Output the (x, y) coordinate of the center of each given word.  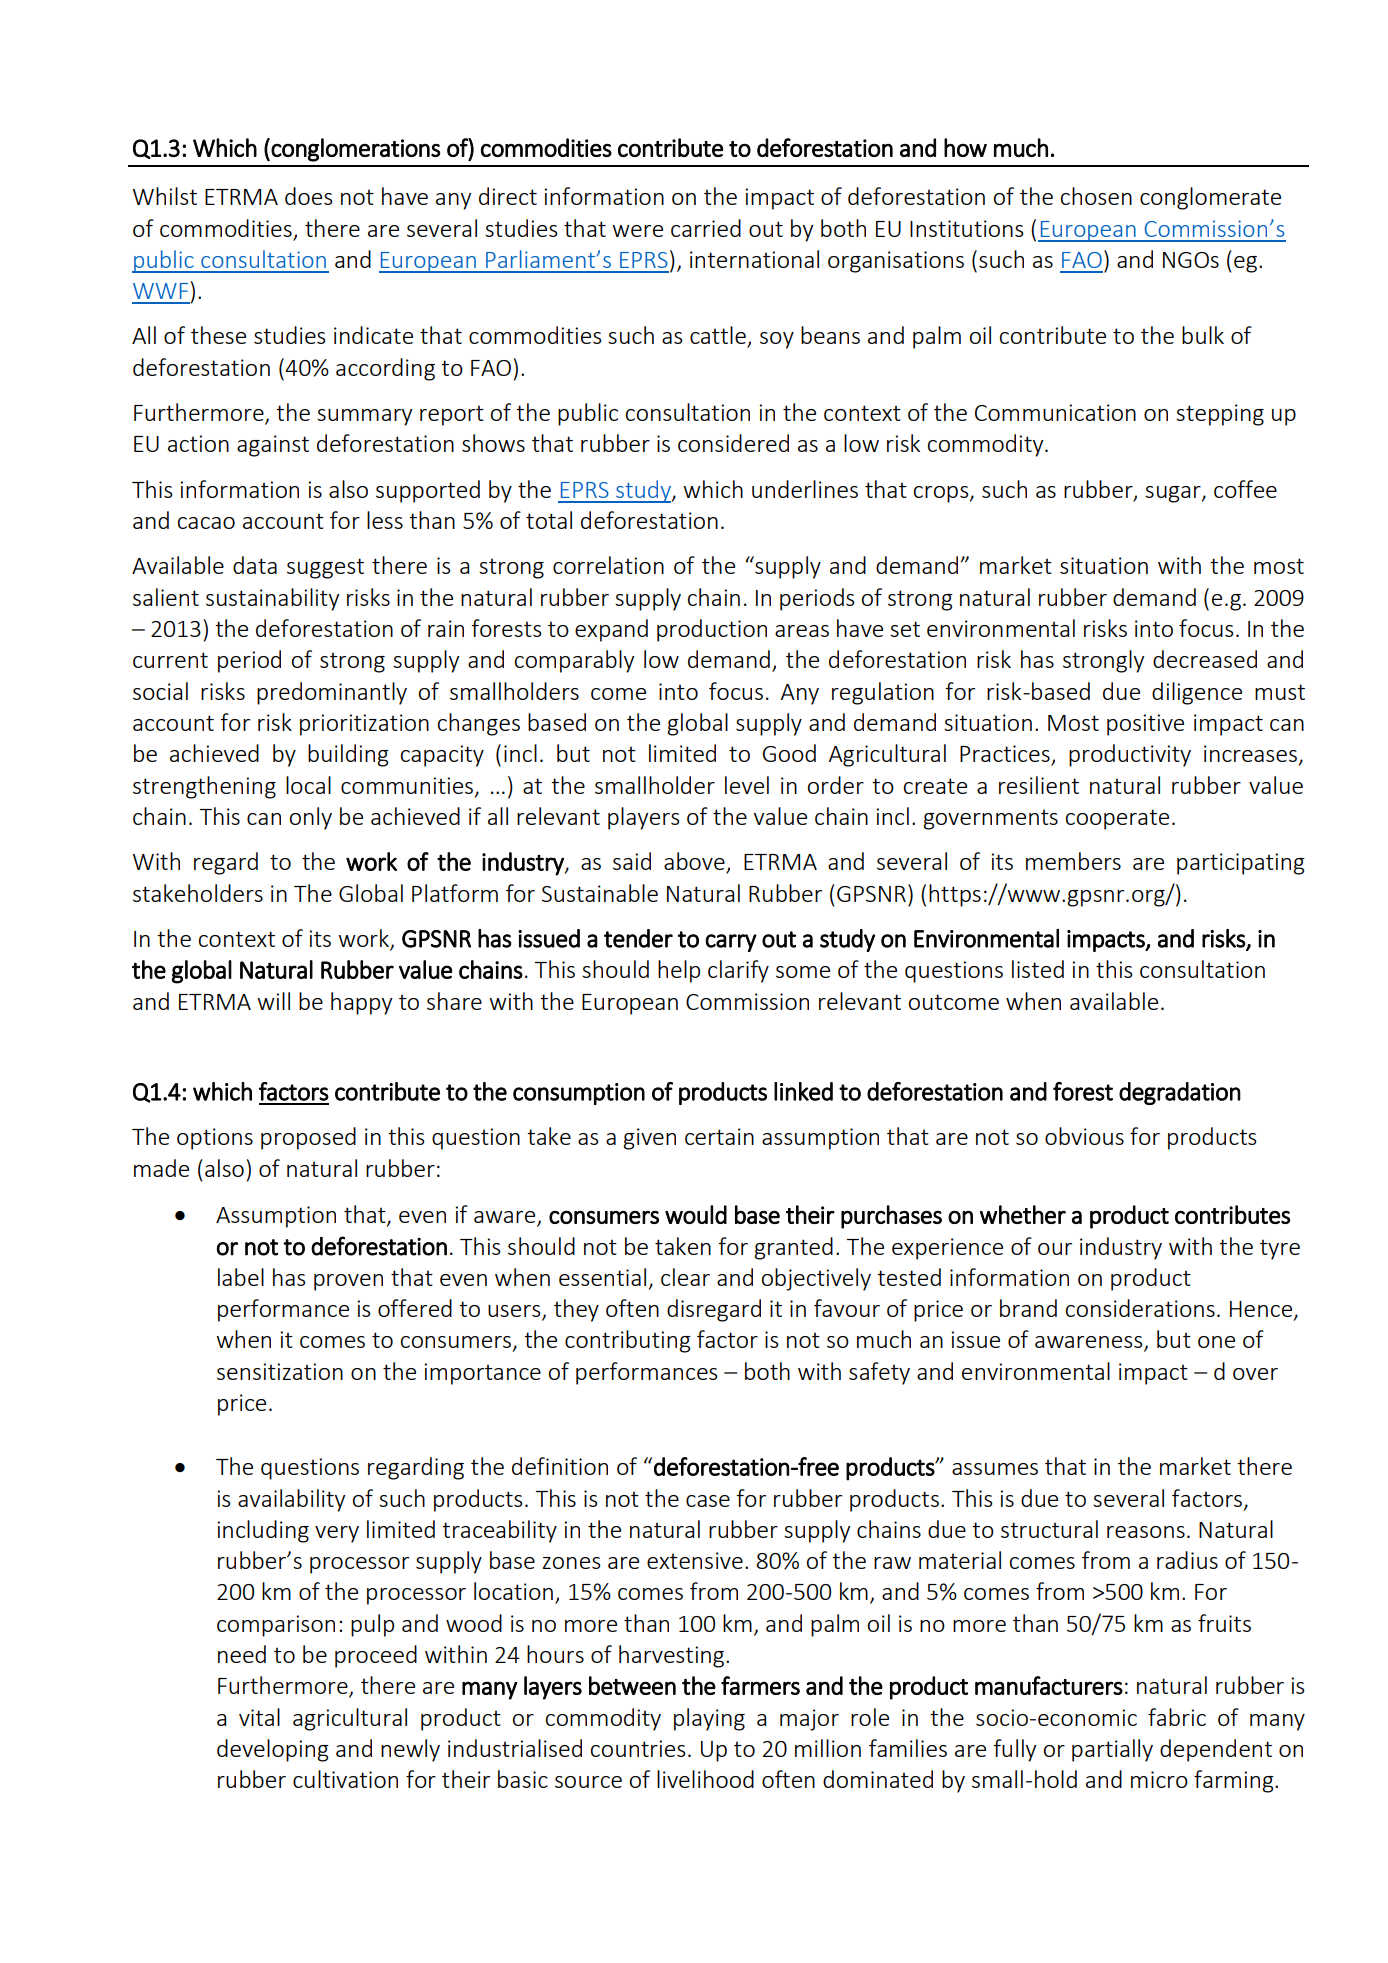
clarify (738, 971)
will (273, 1001)
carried (706, 228)
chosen (1096, 196)
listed (1038, 969)
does (309, 196)
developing (273, 1750)
